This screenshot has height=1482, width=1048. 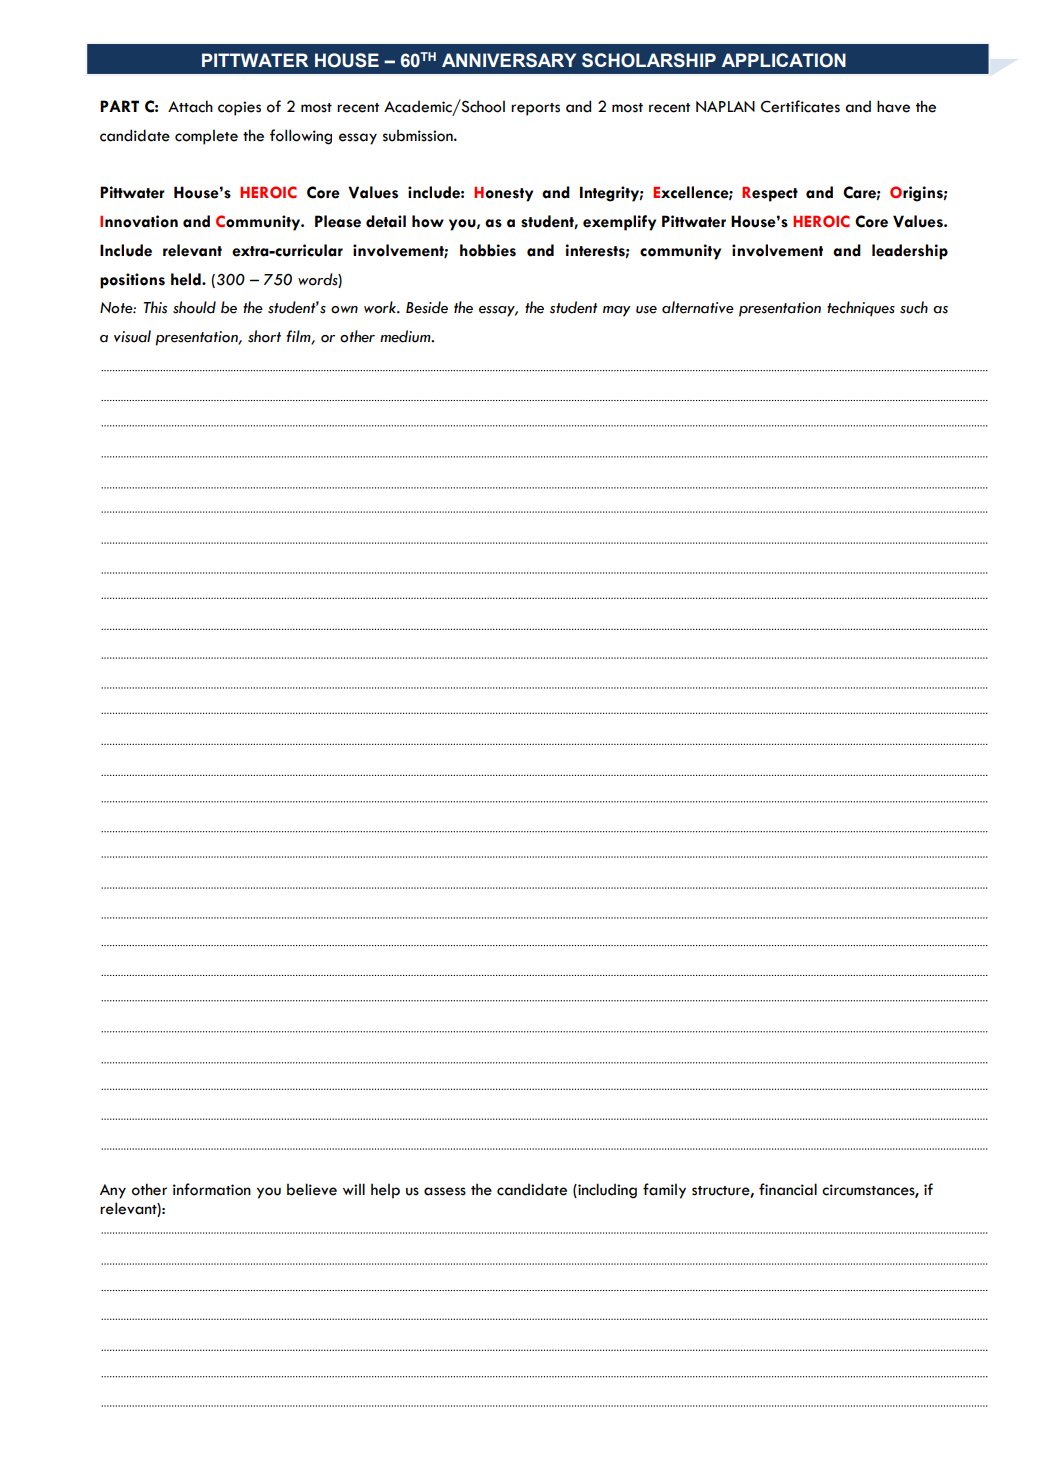 I want to click on short, so click(x=264, y=336).
